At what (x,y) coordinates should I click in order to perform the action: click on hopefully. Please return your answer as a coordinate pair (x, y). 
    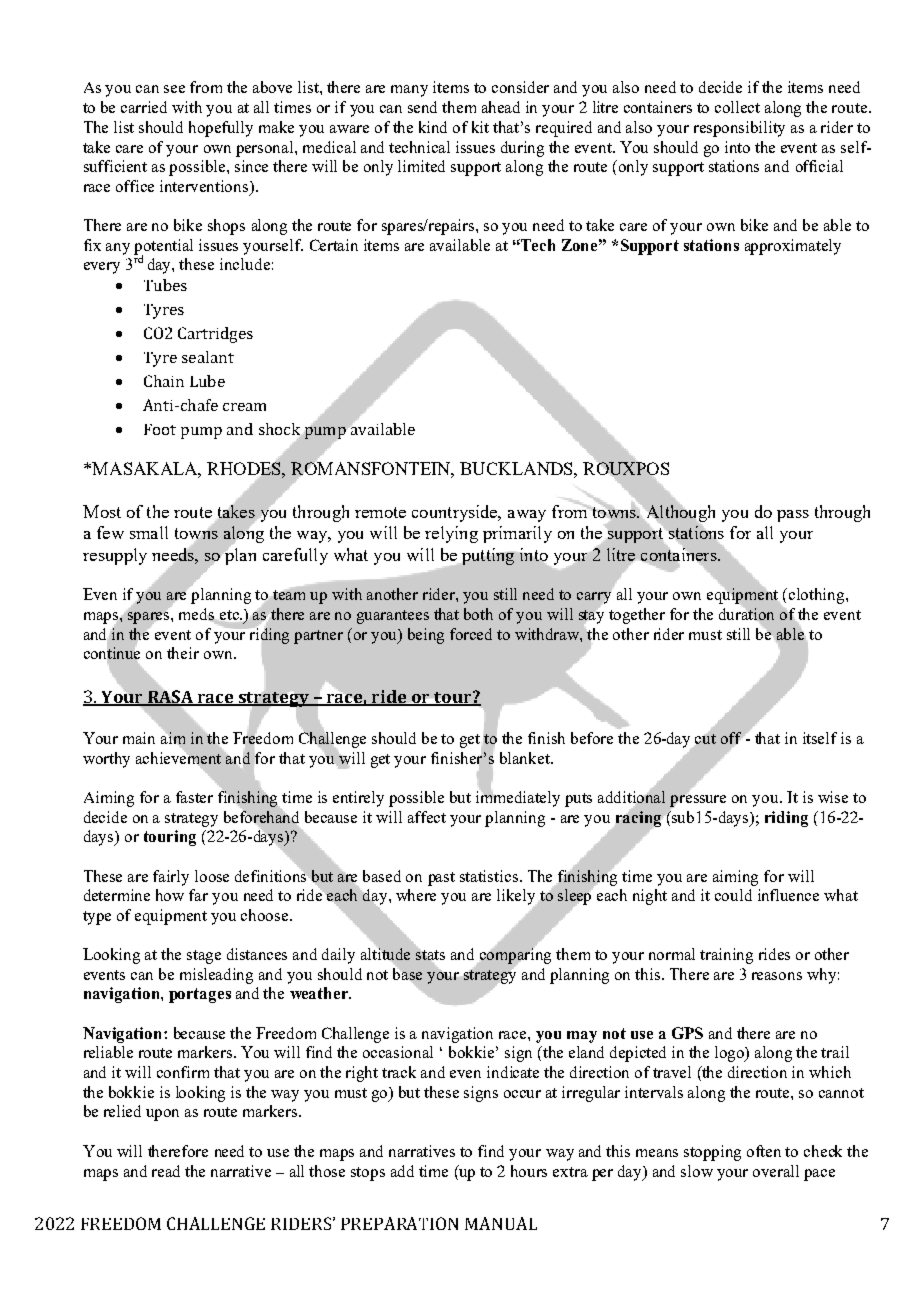
    Looking at the image, I should click on (221, 129).
